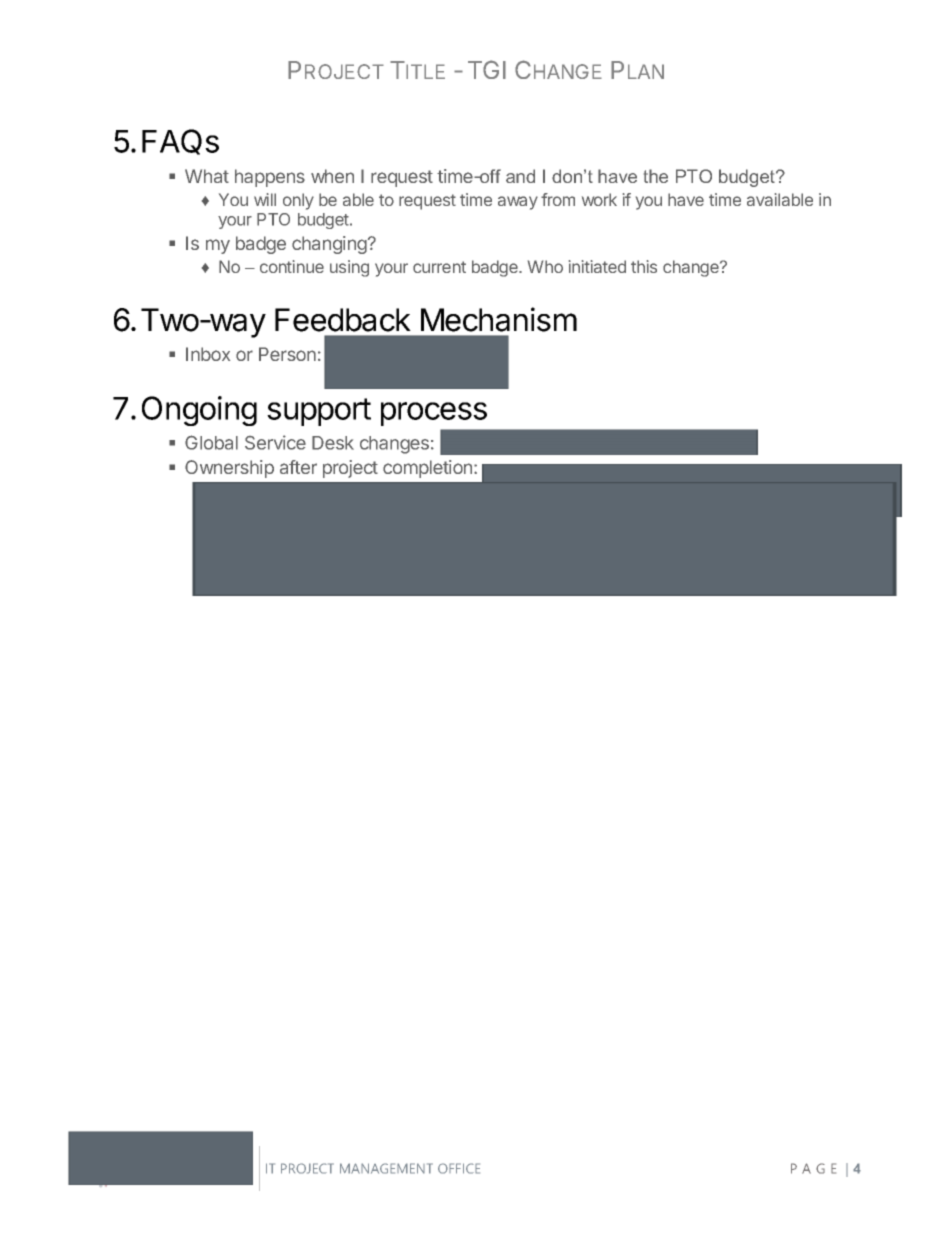  I want to click on process, so click(434, 414).
